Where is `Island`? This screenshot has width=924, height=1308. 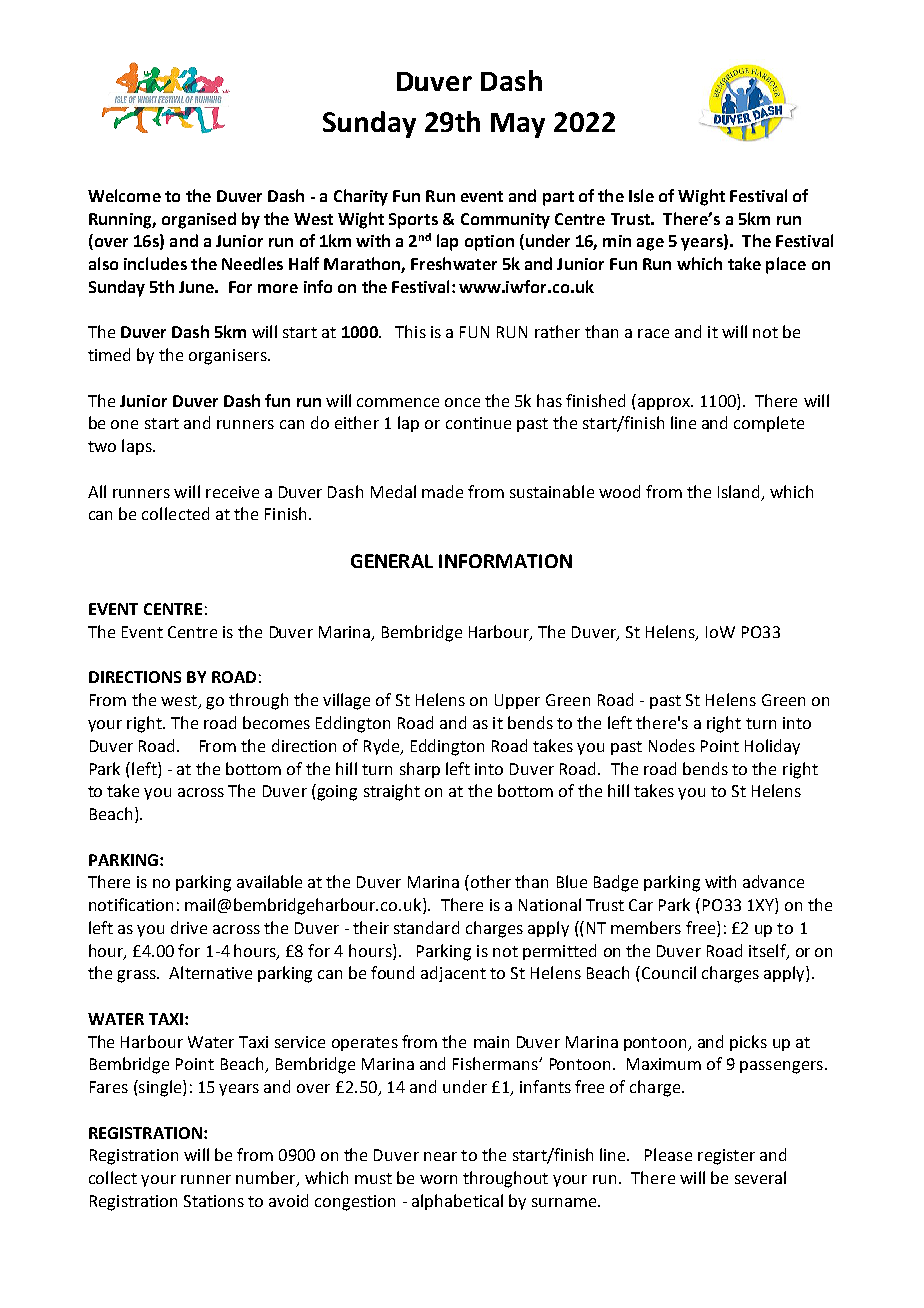 Island is located at coordinates (738, 491).
